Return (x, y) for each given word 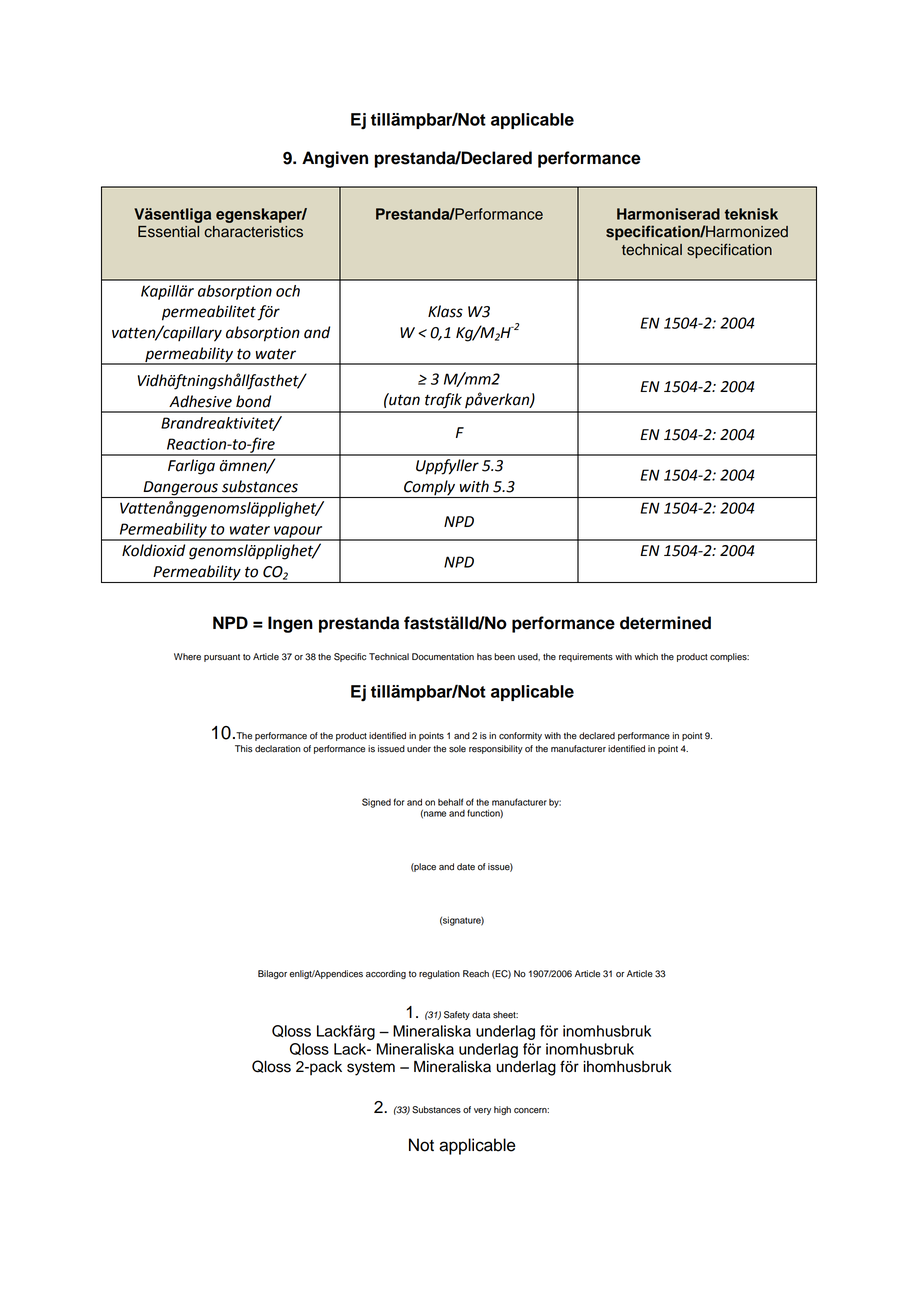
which (646, 656)
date (466, 867)
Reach (476, 974)
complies (729, 657)
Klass (445, 311)
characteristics (253, 232)
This (244, 749)
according (386, 974)
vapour (298, 533)
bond (253, 401)
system (371, 1069)
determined (665, 623)
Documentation (443, 657)
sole (457, 749)
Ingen (290, 624)
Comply (430, 489)
